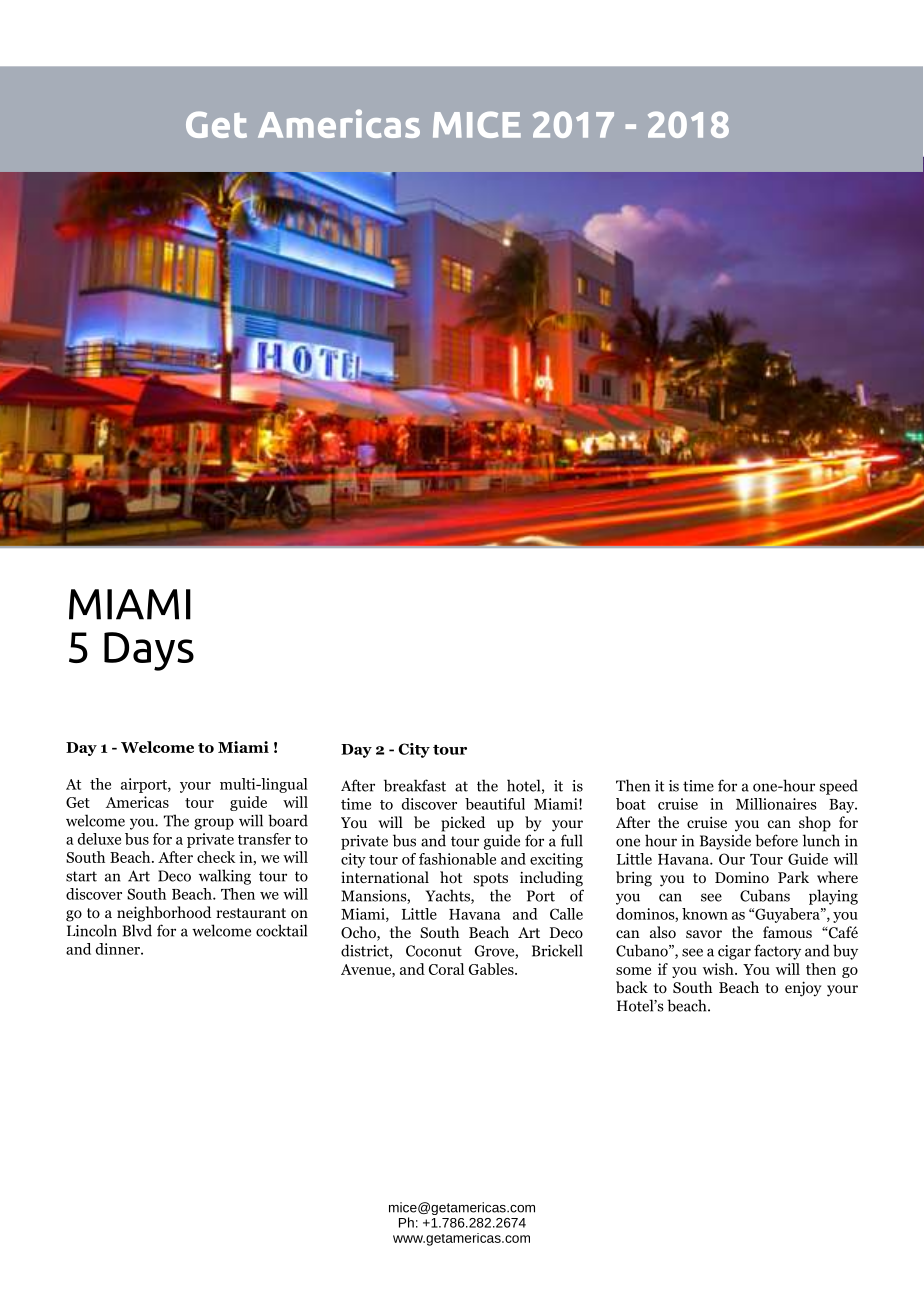 This screenshot has height=1308, width=924. Describe the element at coordinates (119, 949) in the screenshot. I see `dinner` at that location.
